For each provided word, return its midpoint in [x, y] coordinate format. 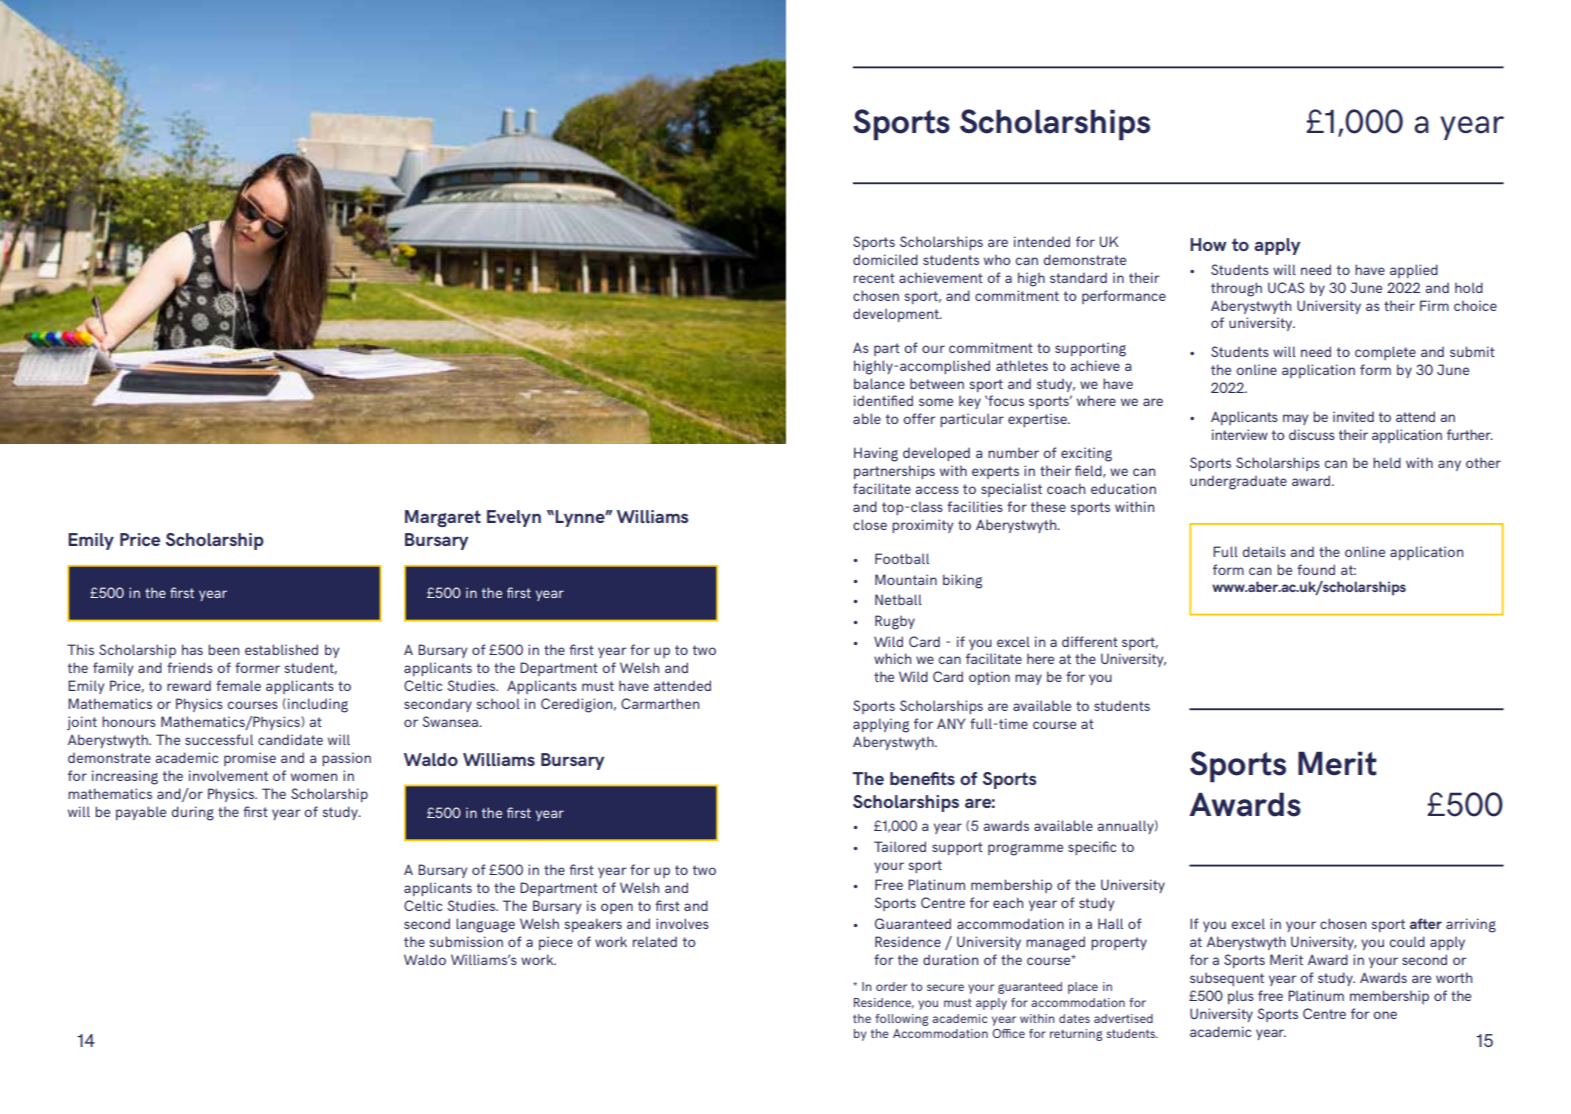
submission [466, 941]
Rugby [895, 622]
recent [874, 278]
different [1090, 641]
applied [1414, 271]
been [223, 649]
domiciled [885, 259]
